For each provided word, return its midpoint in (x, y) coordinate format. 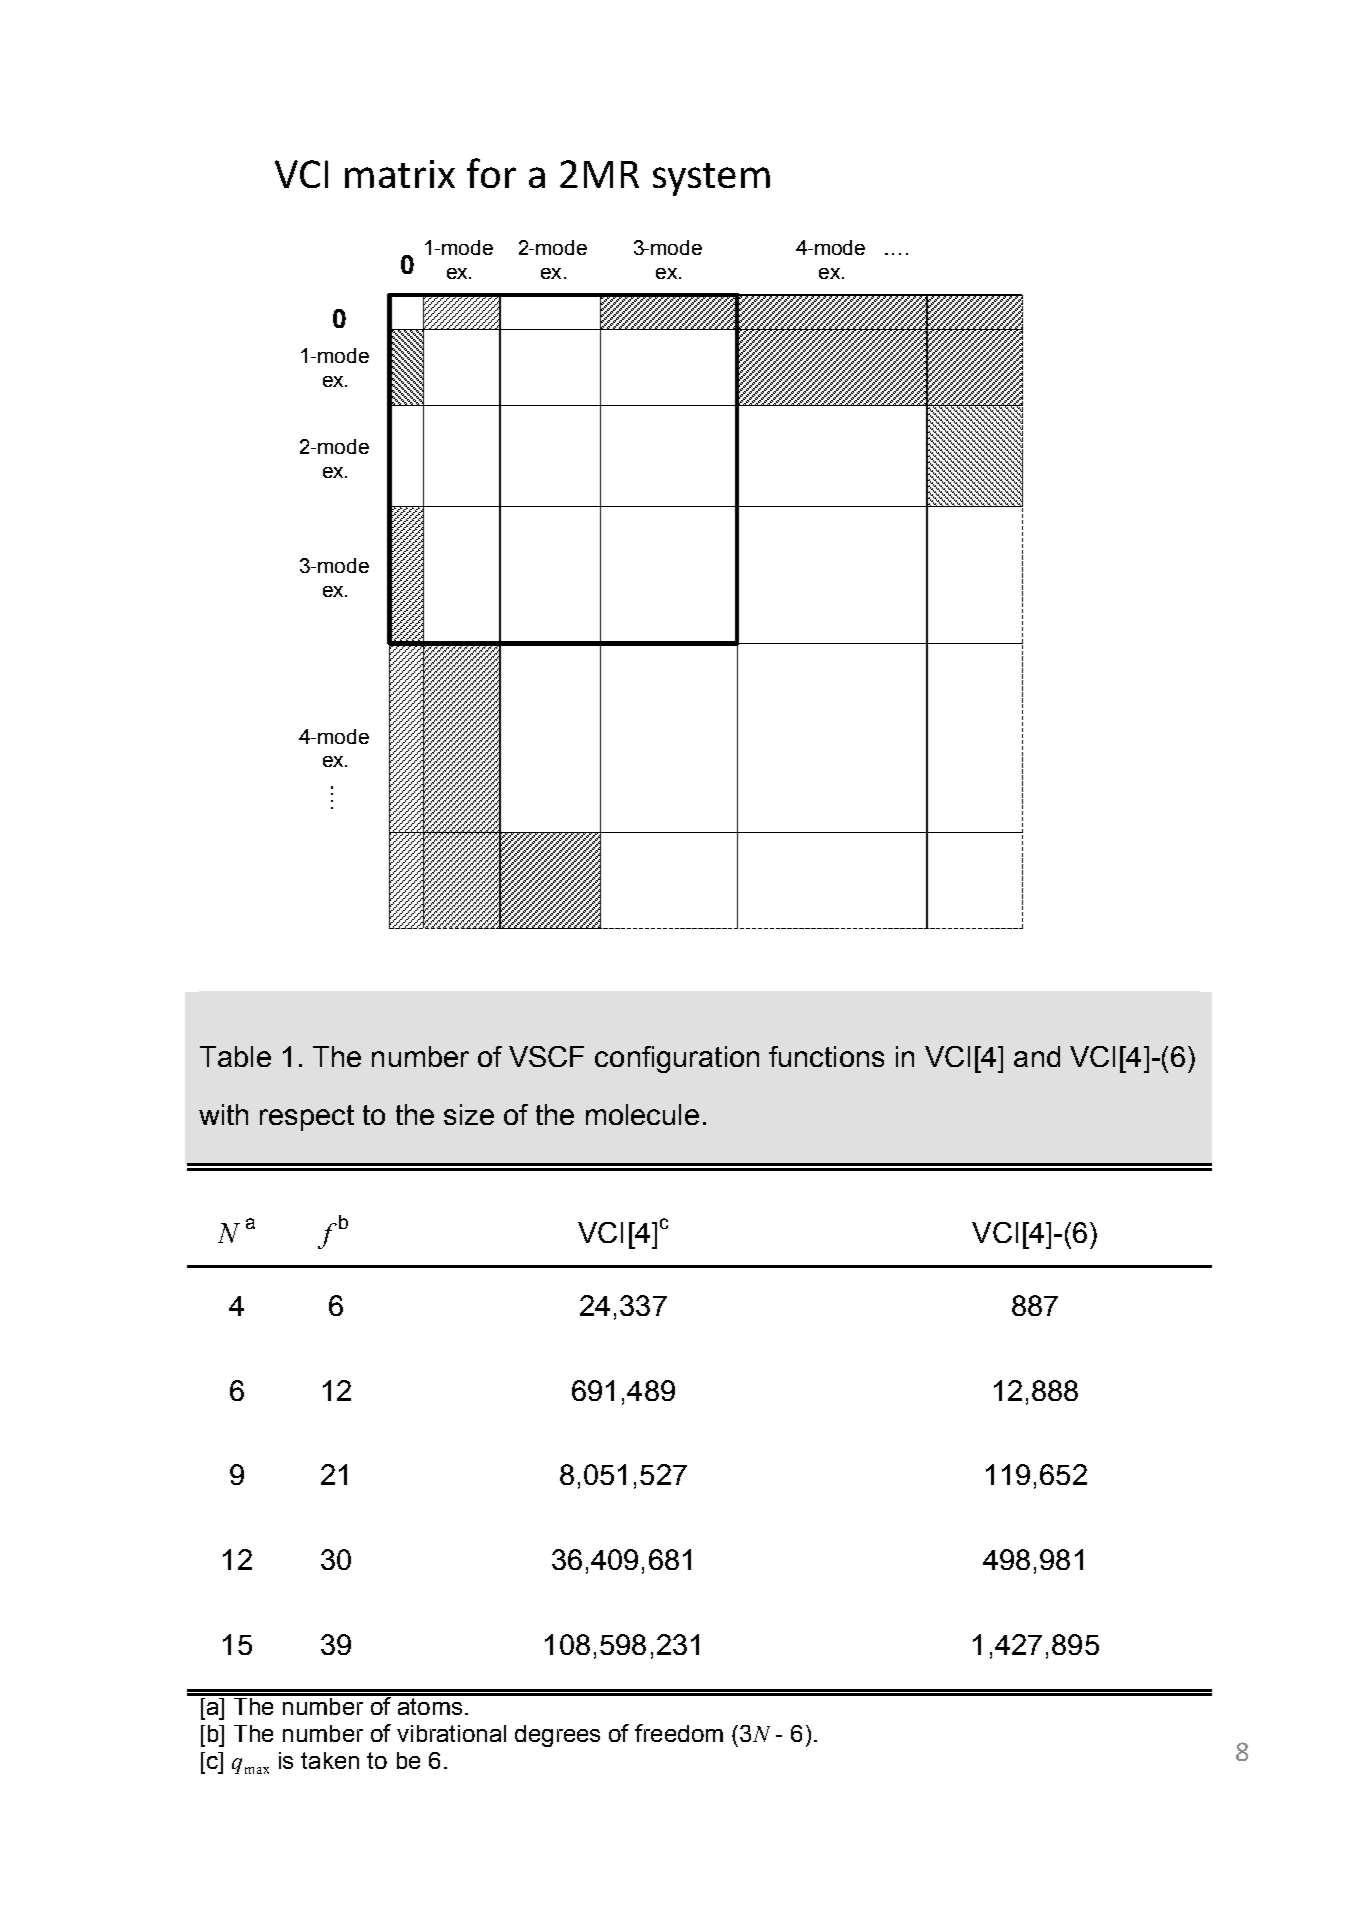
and (1037, 1056)
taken (330, 1760)
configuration (677, 1059)
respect (307, 1118)
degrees (557, 1736)
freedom (679, 1733)
